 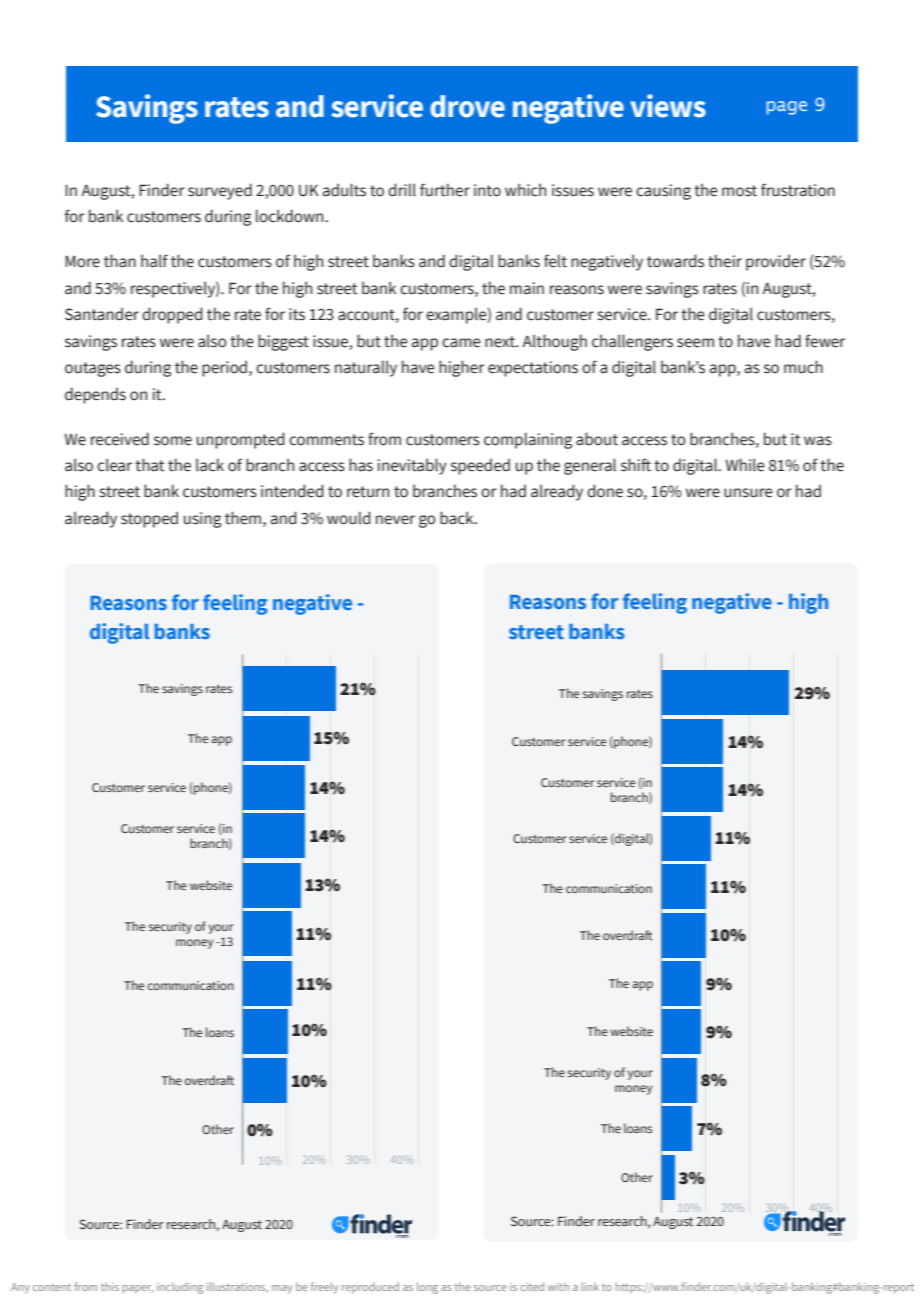 What do you see at coordinates (110, 1286) in the page?
I see `this` at bounding box center [110, 1286].
